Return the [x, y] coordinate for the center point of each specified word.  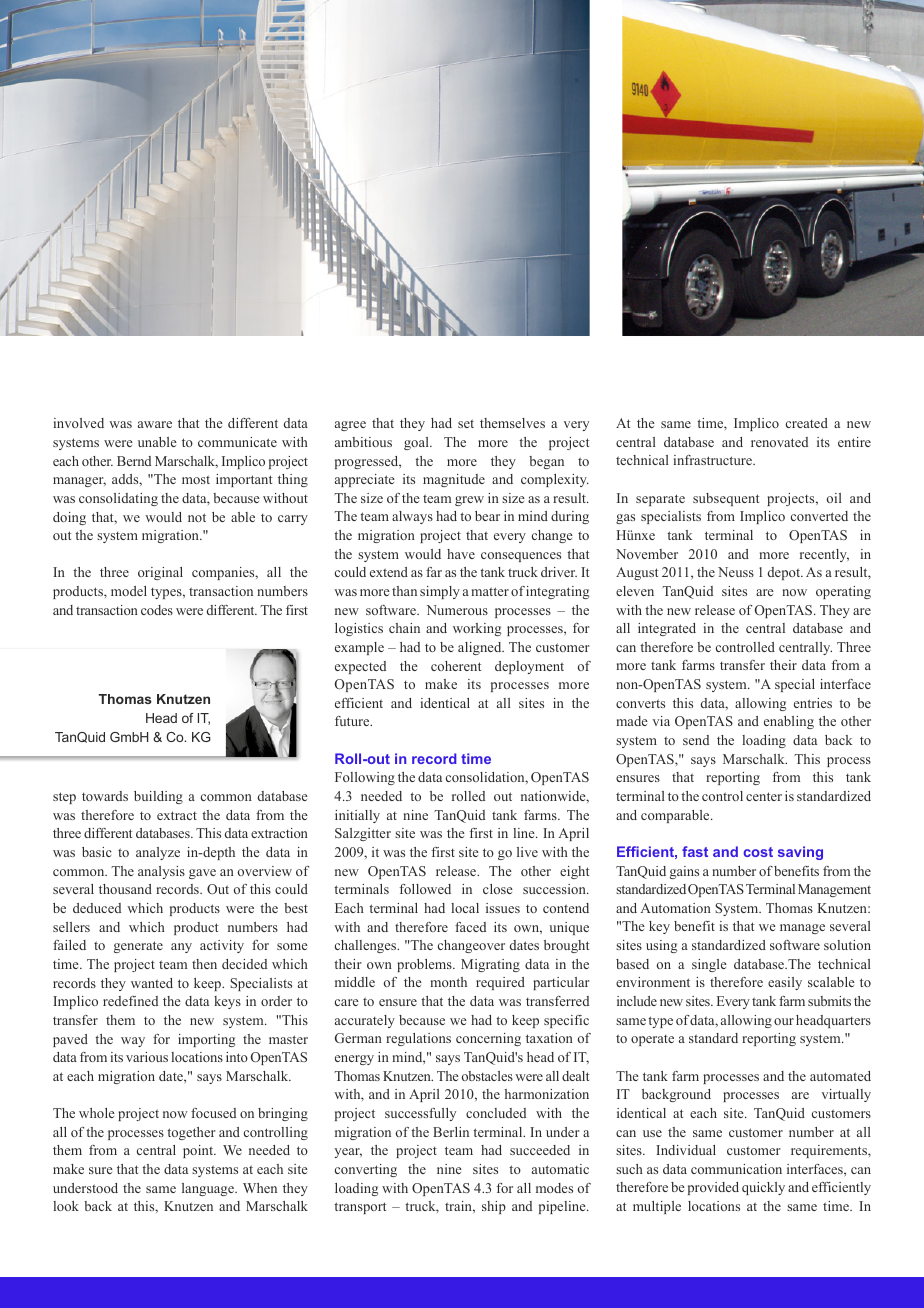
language [209, 1189]
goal [417, 443]
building [158, 797]
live [527, 852]
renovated [779, 442]
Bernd [134, 461]
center [764, 796]
